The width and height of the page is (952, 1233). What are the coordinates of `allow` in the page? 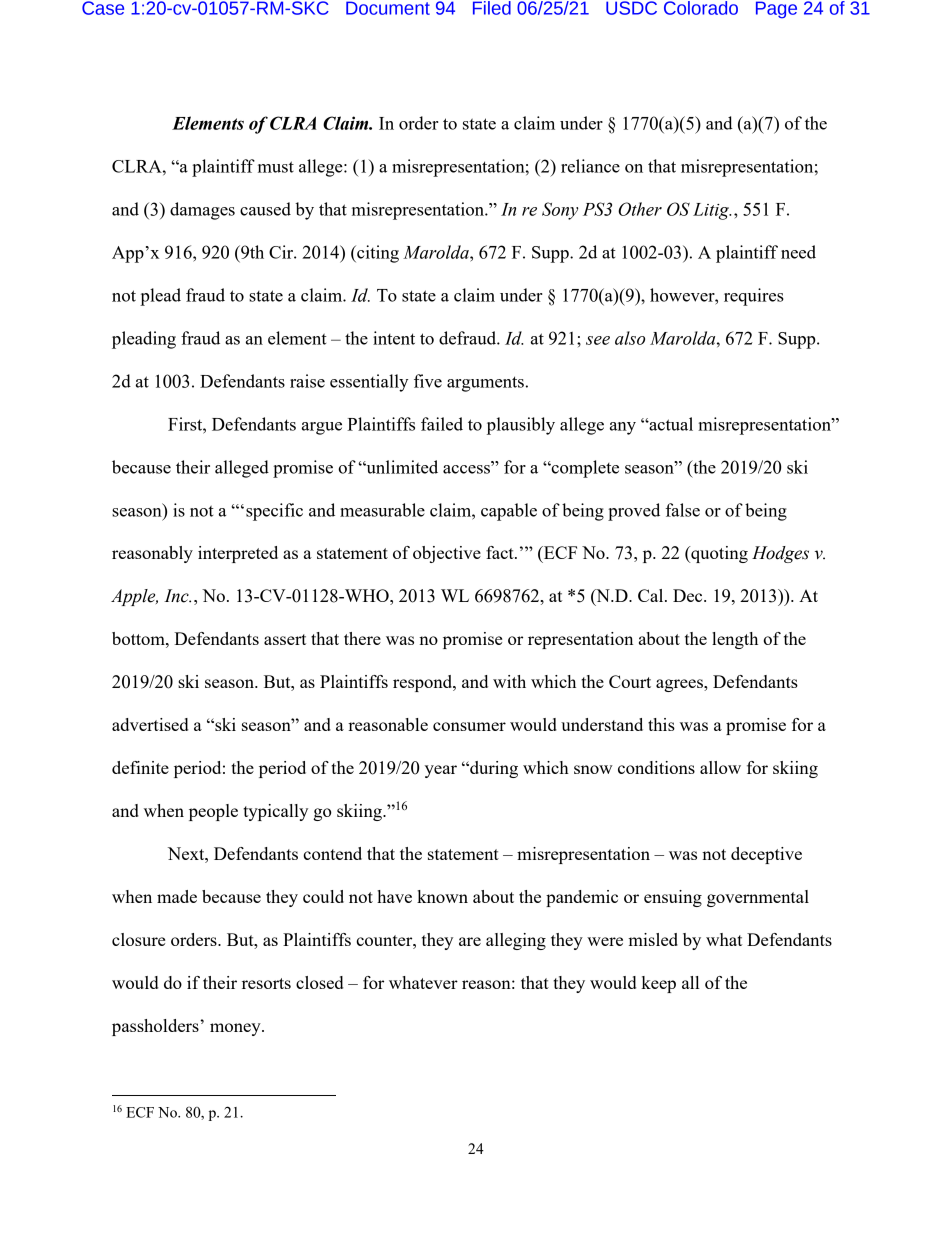 It's located at (720, 767).
